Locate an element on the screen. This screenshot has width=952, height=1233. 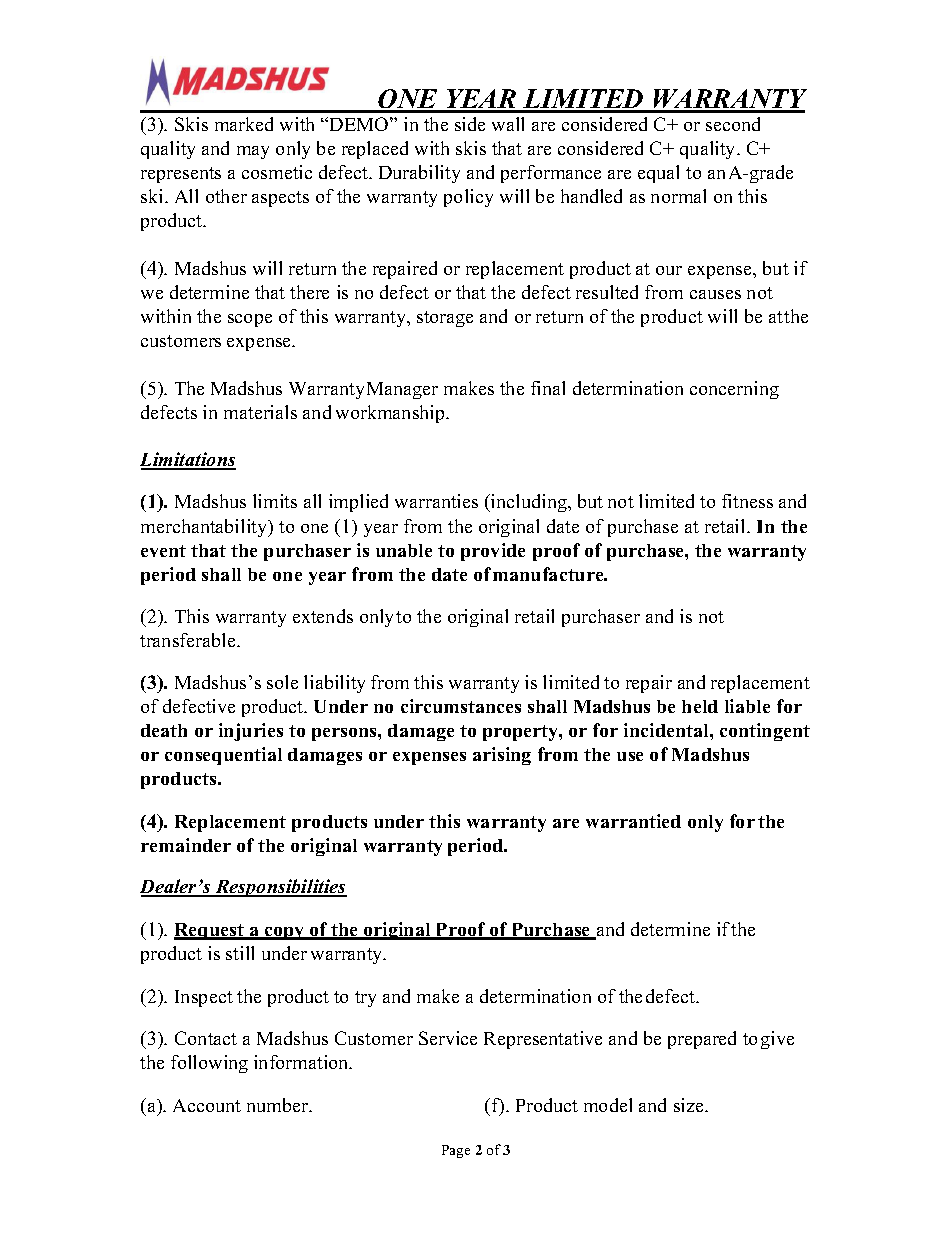
Responsibilities is located at coordinates (280, 888).
